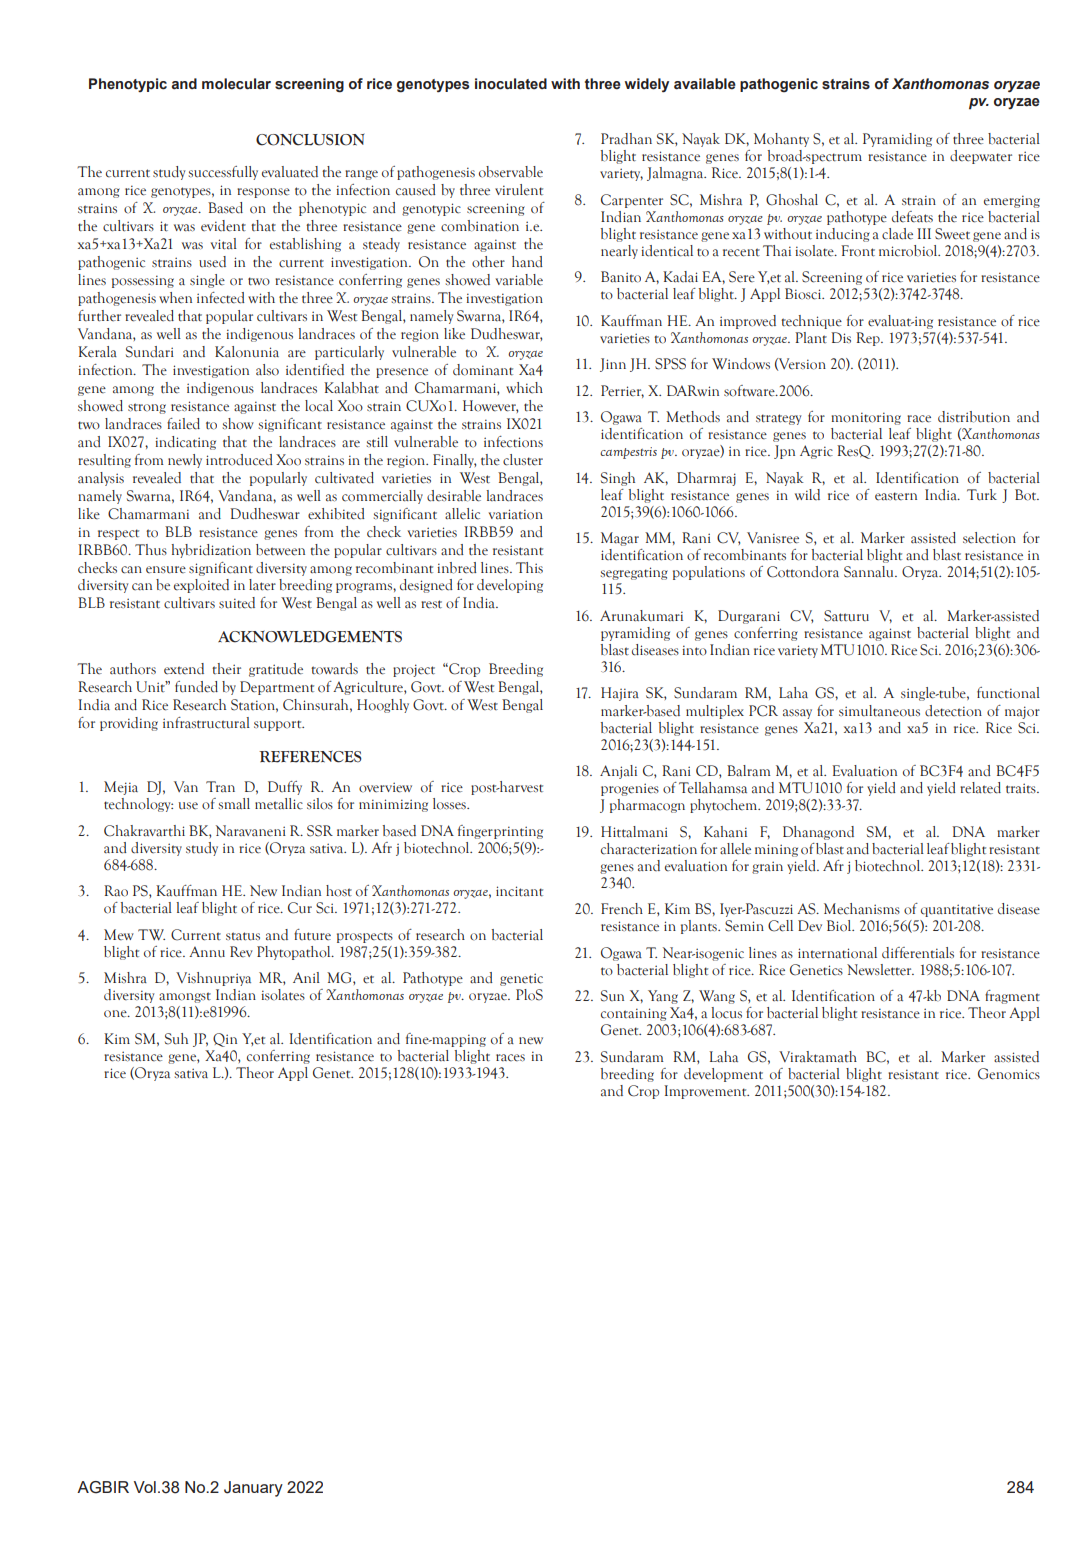 This screenshot has height=1545, width=1092. Describe the element at coordinates (981, 157) in the screenshot. I see `deepwater` at that location.
